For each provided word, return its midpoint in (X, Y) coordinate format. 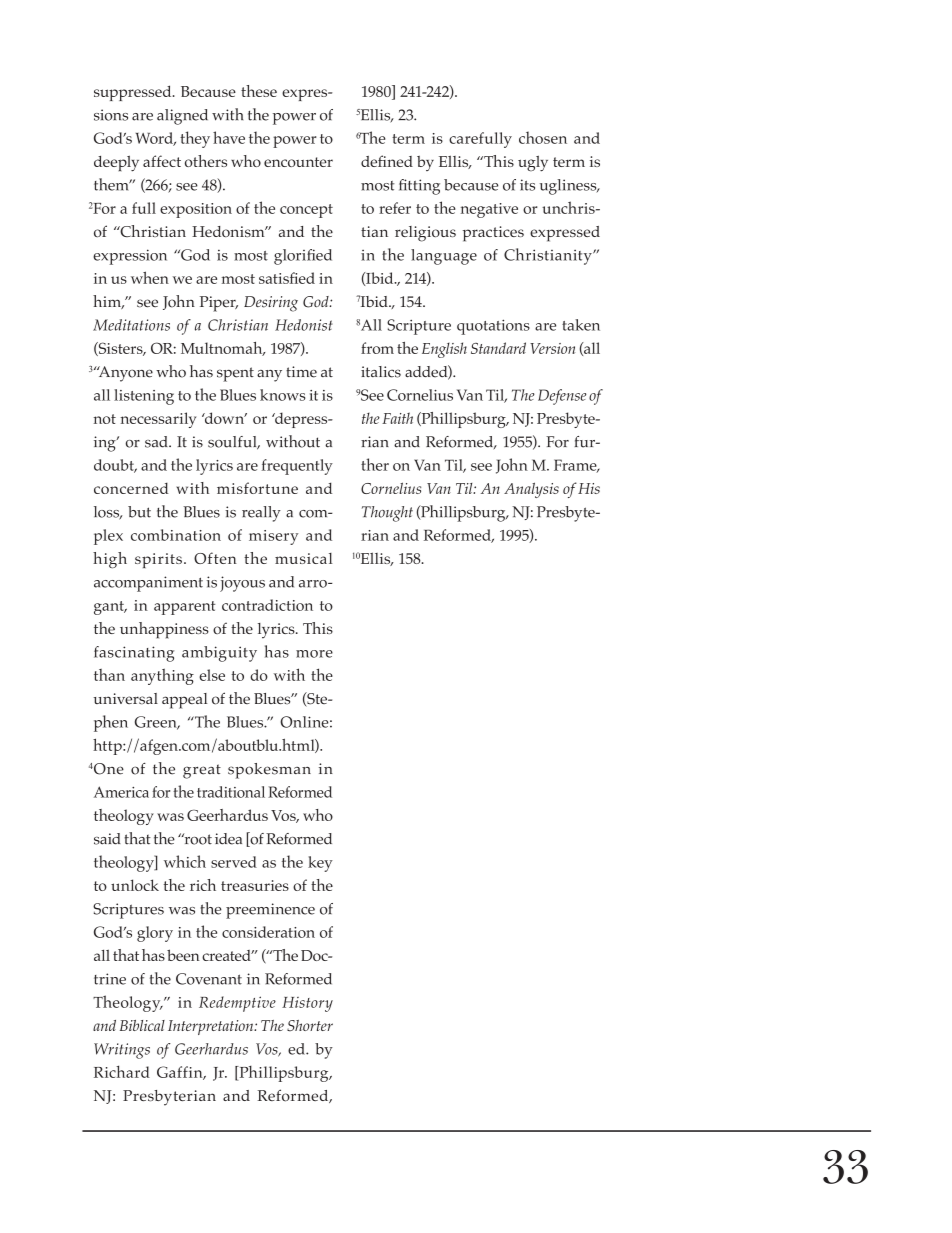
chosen (543, 137)
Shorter (310, 1026)
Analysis (531, 490)
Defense (562, 397)
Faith (397, 418)
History (307, 1004)
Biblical (142, 1025)
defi (374, 161)
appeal (184, 701)
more (314, 654)
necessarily (158, 420)
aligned (182, 117)
